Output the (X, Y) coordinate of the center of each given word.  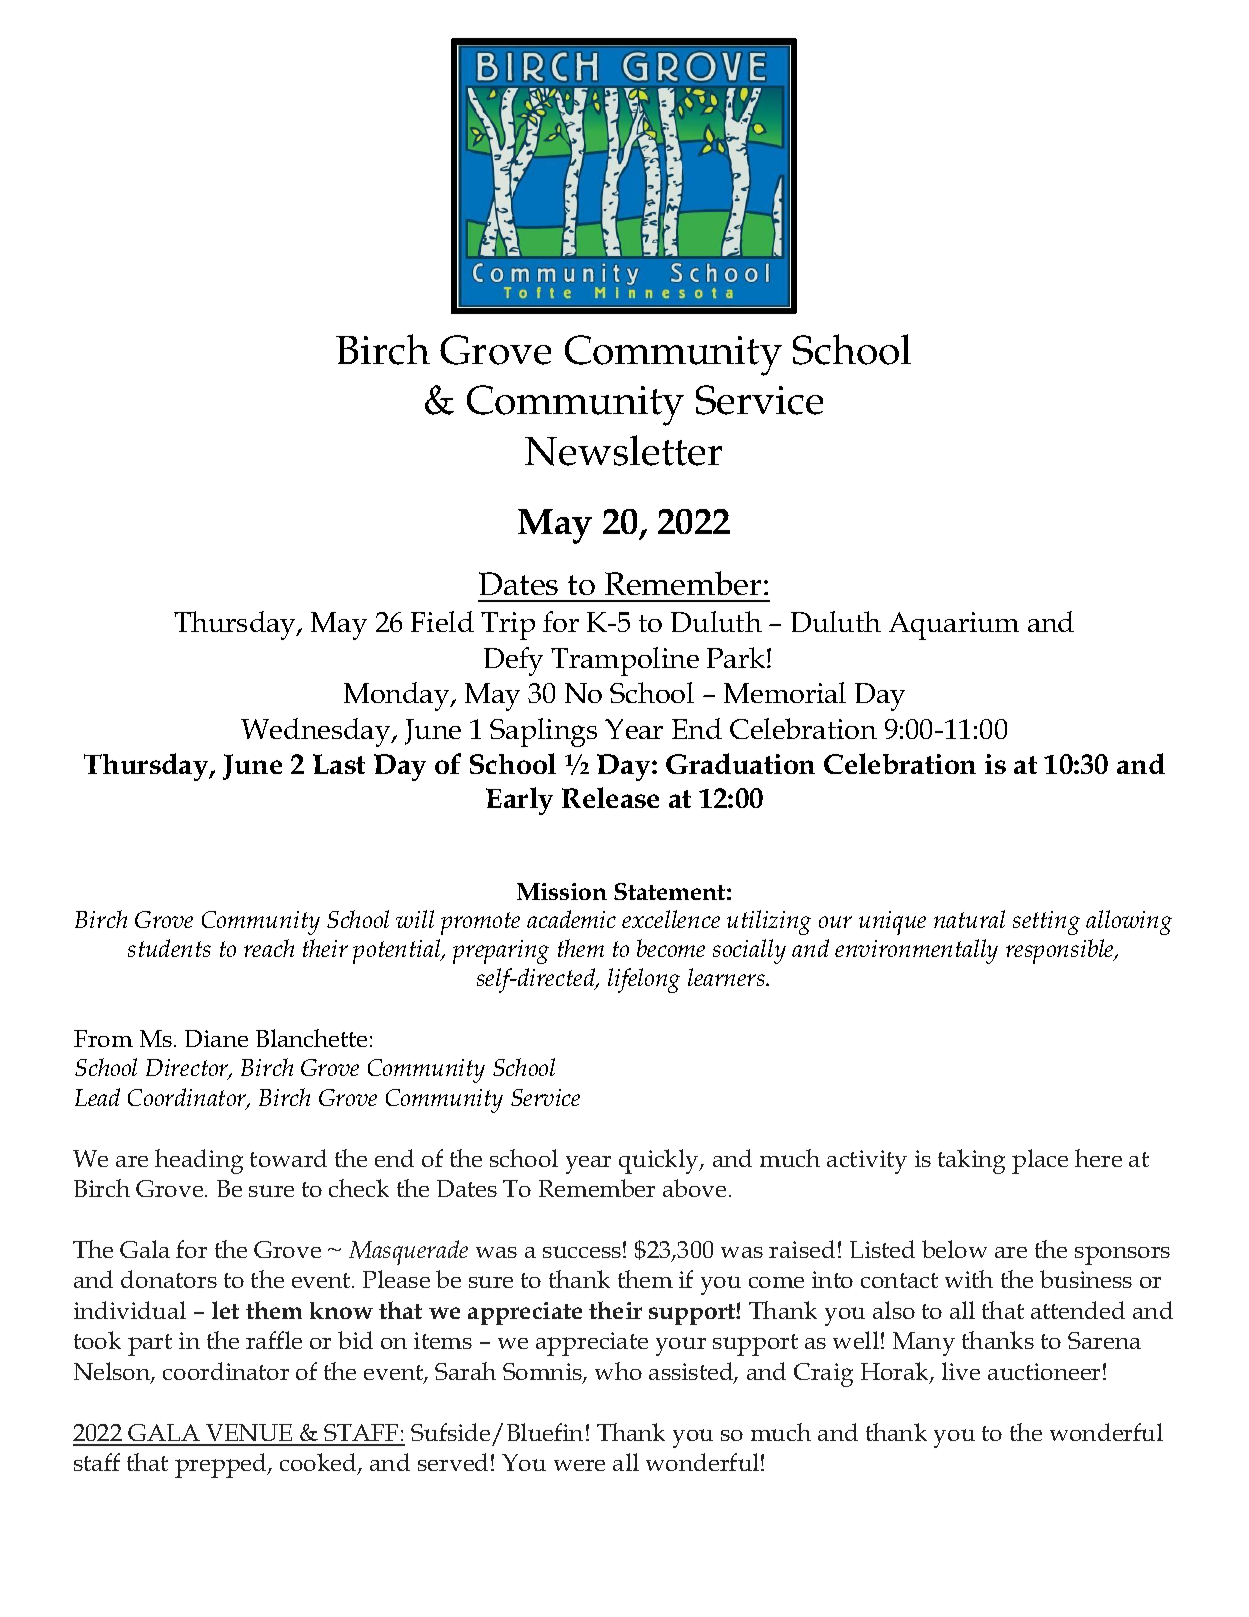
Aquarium (954, 626)
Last (339, 764)
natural (969, 919)
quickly (660, 1161)
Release (610, 797)
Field (442, 621)
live (961, 1371)
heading (199, 1161)
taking (971, 1161)
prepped (222, 1465)
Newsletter (623, 450)
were (579, 1465)
